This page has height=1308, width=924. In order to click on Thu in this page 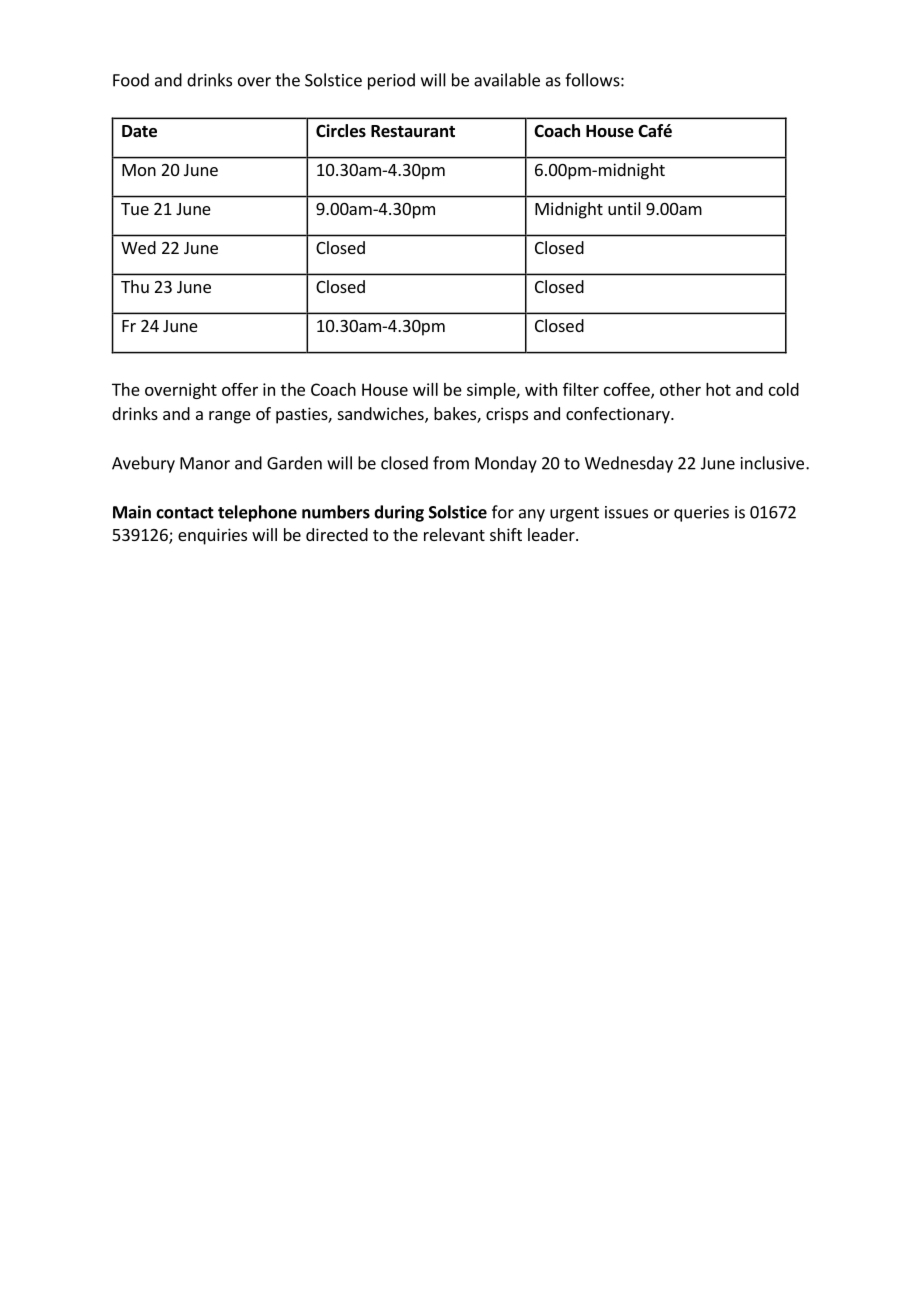, I will do `click(135, 286)`.
